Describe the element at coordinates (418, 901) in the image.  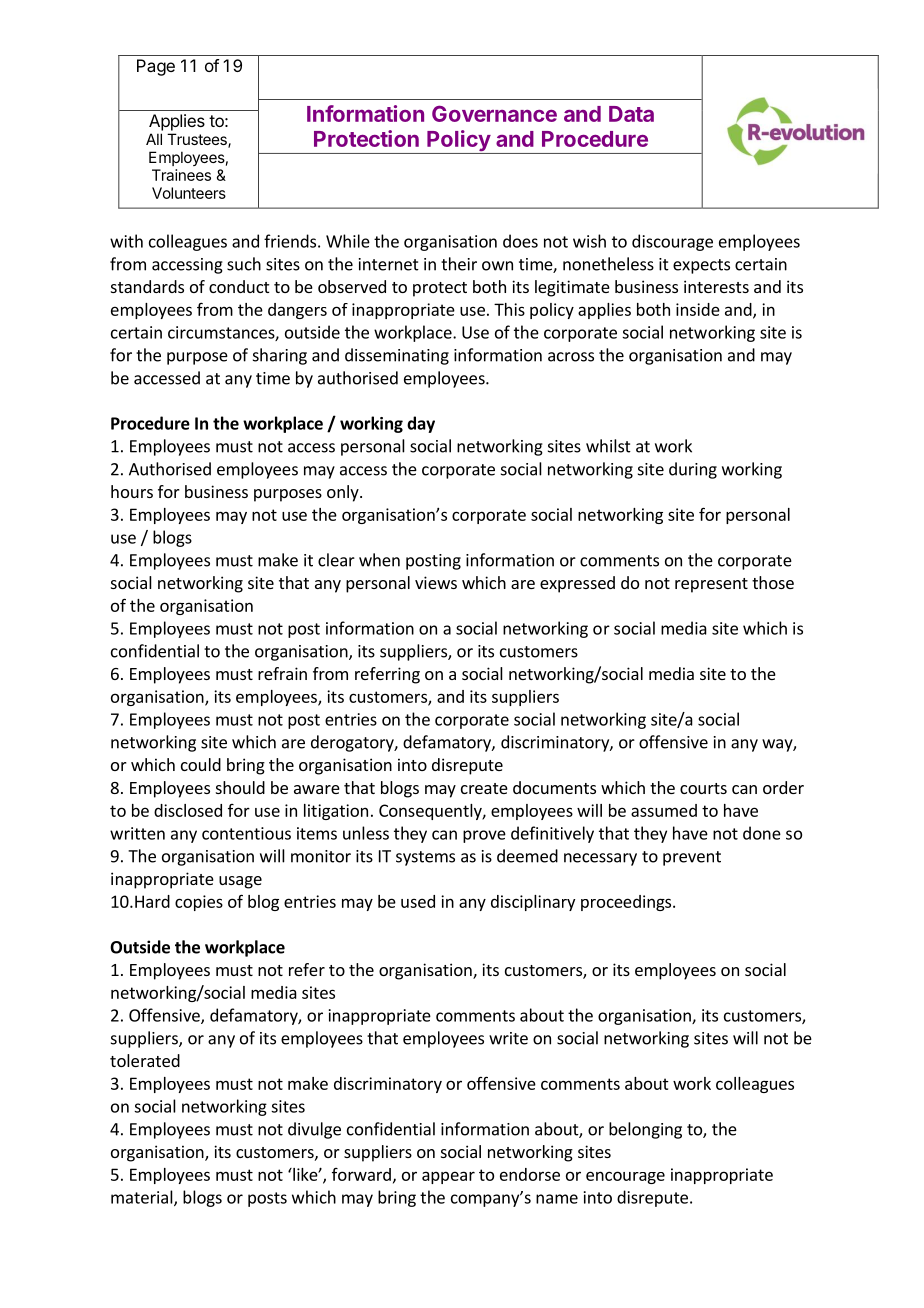
I see `used` at that location.
